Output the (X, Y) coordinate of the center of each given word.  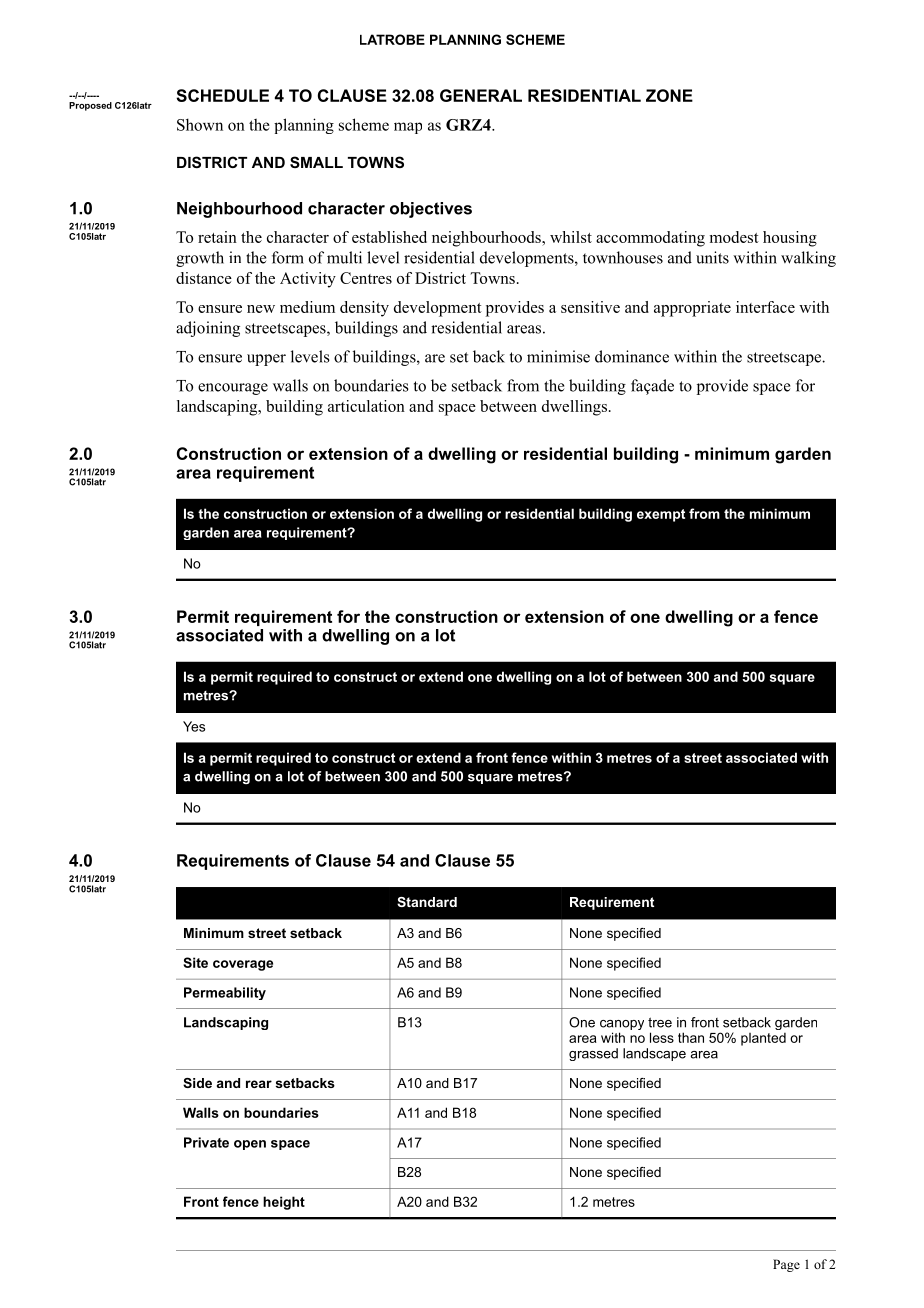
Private (206, 1142)
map (408, 128)
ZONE (669, 95)
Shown (200, 124)
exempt (661, 515)
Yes (194, 726)
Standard (427, 902)
